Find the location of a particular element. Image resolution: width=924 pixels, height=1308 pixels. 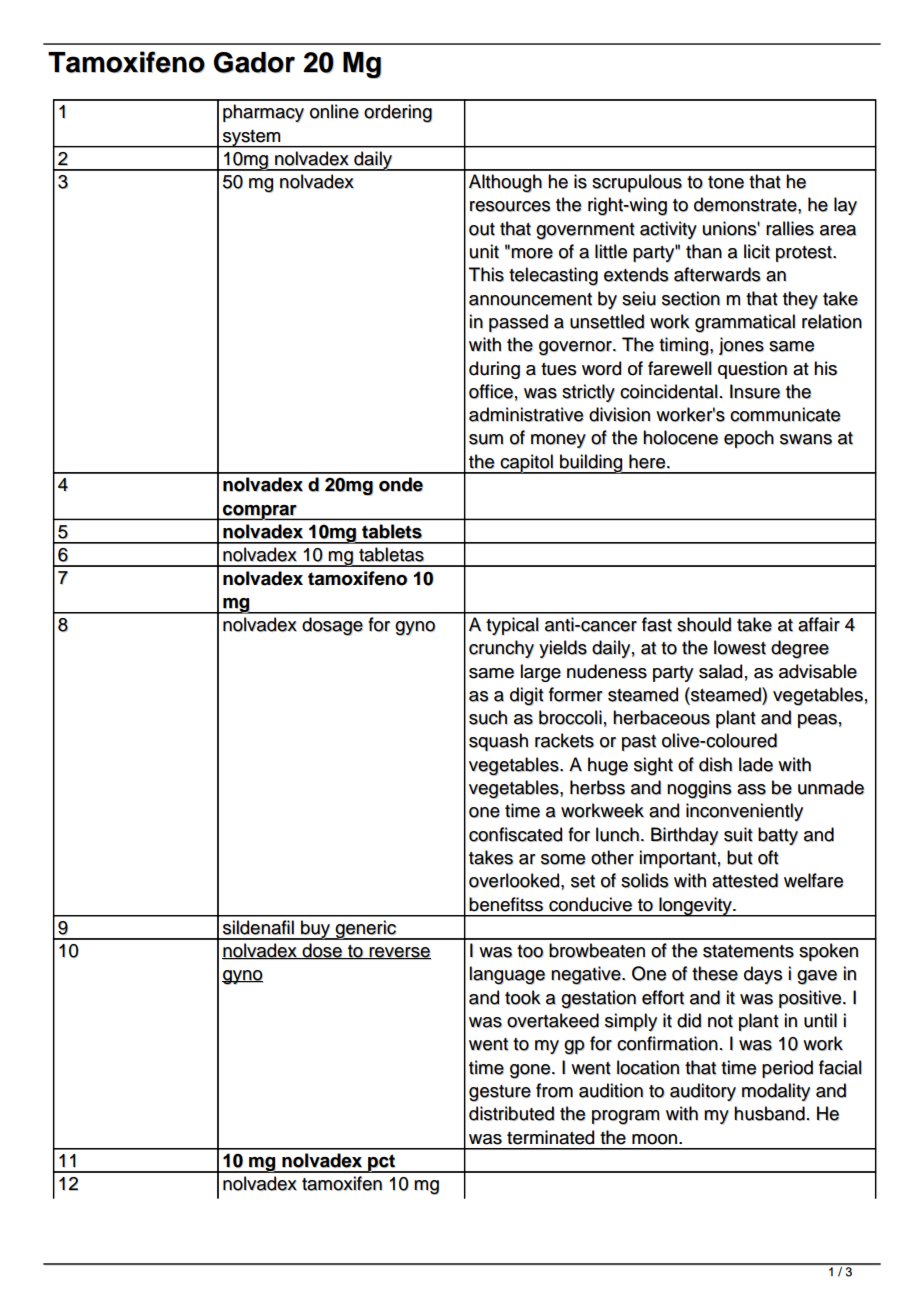

yields is located at coordinates (563, 649).
